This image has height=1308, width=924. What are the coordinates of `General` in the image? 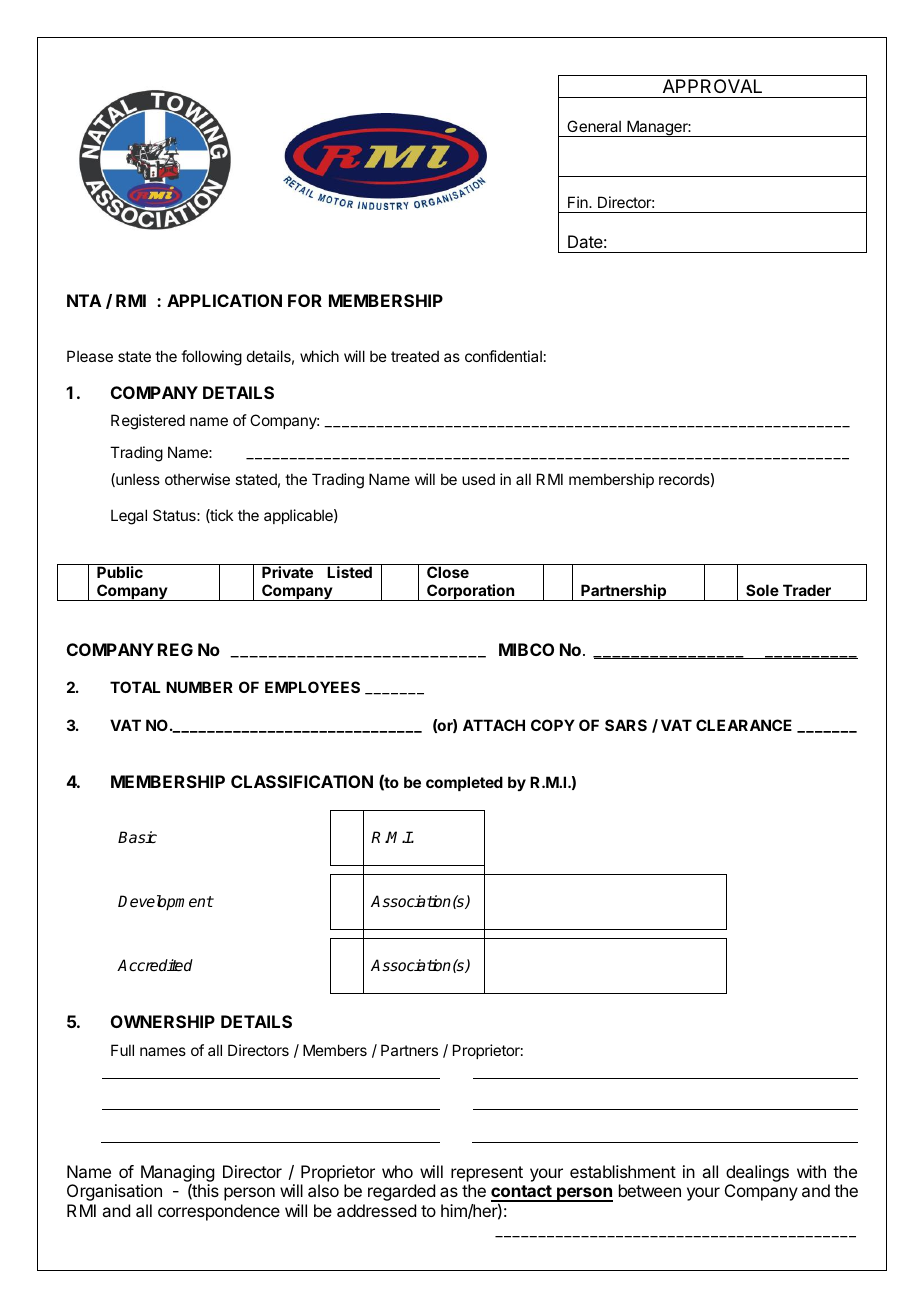 It's located at (594, 126).
